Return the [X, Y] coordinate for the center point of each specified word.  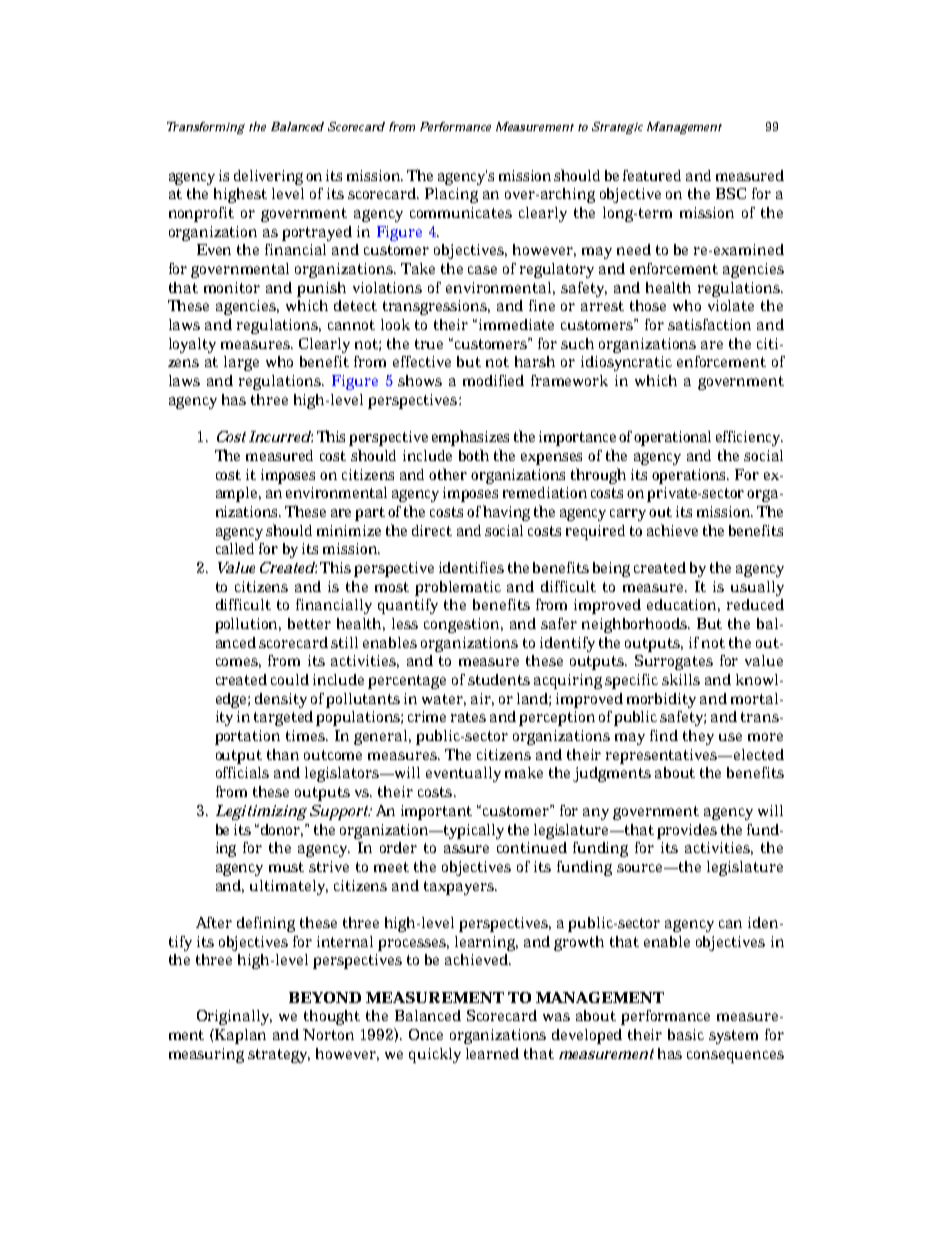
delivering [268, 177]
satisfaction [709, 324]
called [235, 548]
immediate [516, 324]
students [499, 679]
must [286, 867]
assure [466, 849]
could [290, 679]
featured [652, 175]
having [506, 513]
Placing [451, 195]
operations [690, 476]
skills [681, 679]
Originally [234, 1017]
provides [687, 831]
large [241, 363]
